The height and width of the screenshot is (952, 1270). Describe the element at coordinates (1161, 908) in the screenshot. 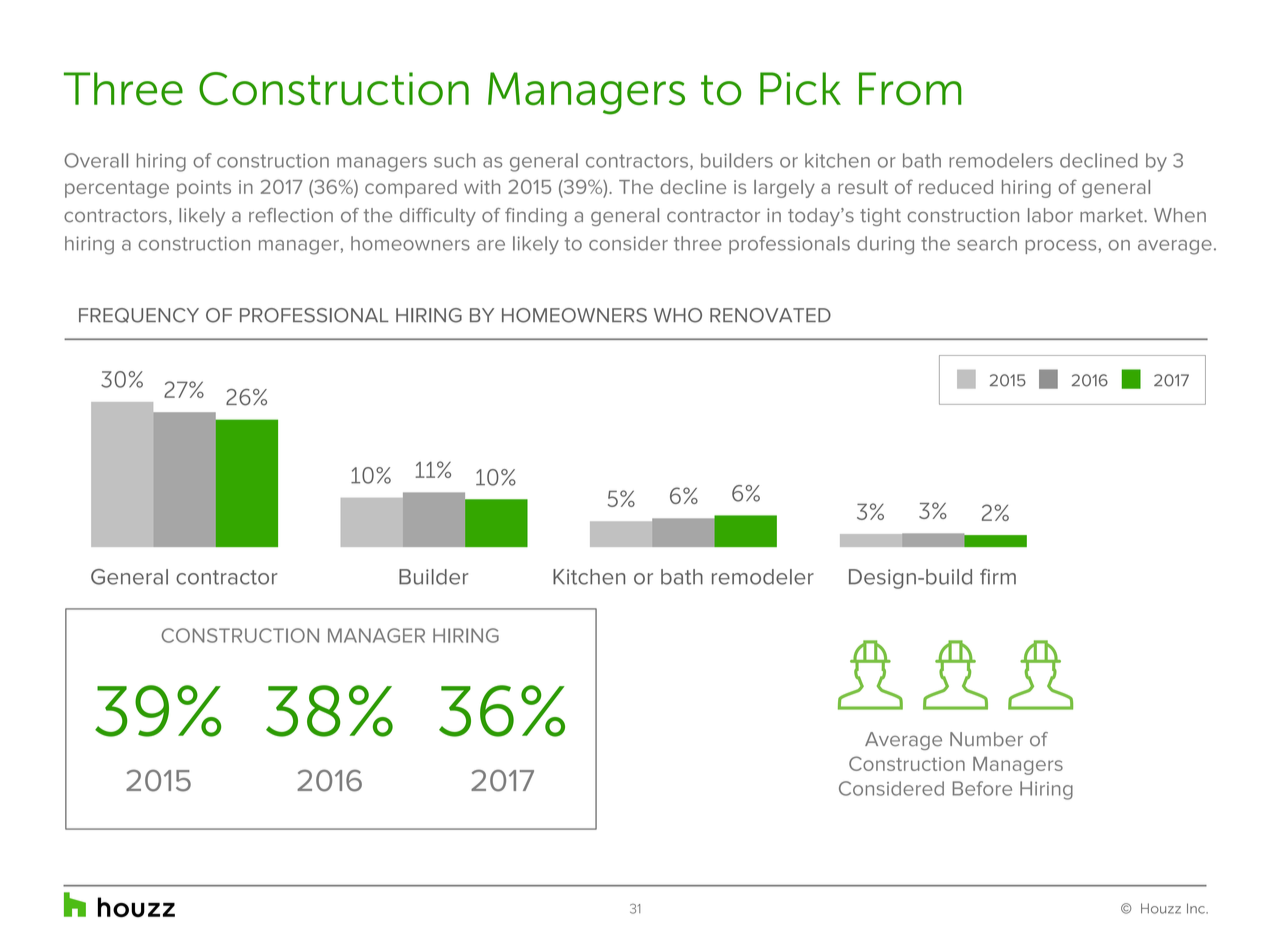

I see `Houzz` at that location.
